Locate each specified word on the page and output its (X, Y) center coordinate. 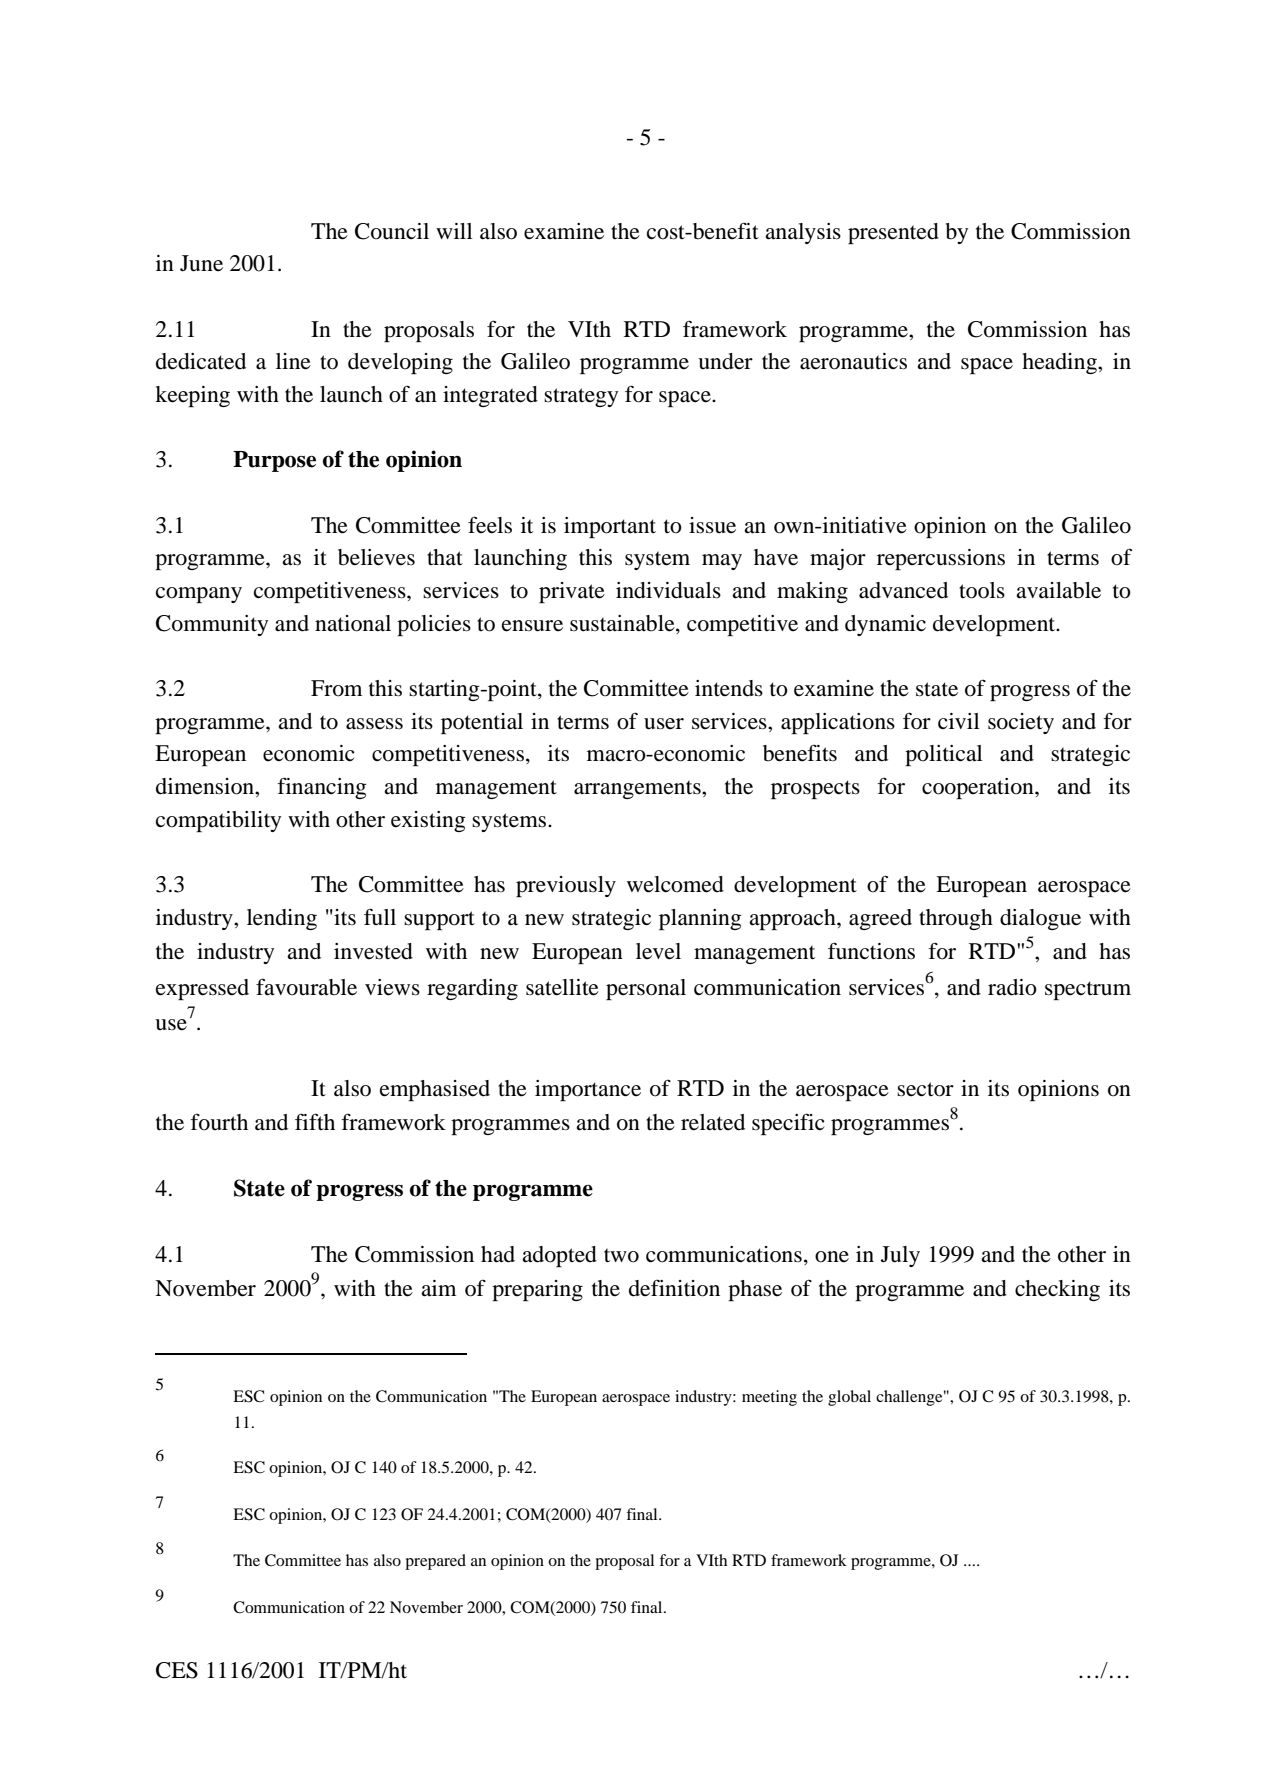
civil (959, 721)
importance (588, 1090)
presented (893, 233)
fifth (315, 1121)
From (336, 688)
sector (925, 1089)
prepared (435, 1562)
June (201, 263)
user (664, 724)
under (725, 361)
